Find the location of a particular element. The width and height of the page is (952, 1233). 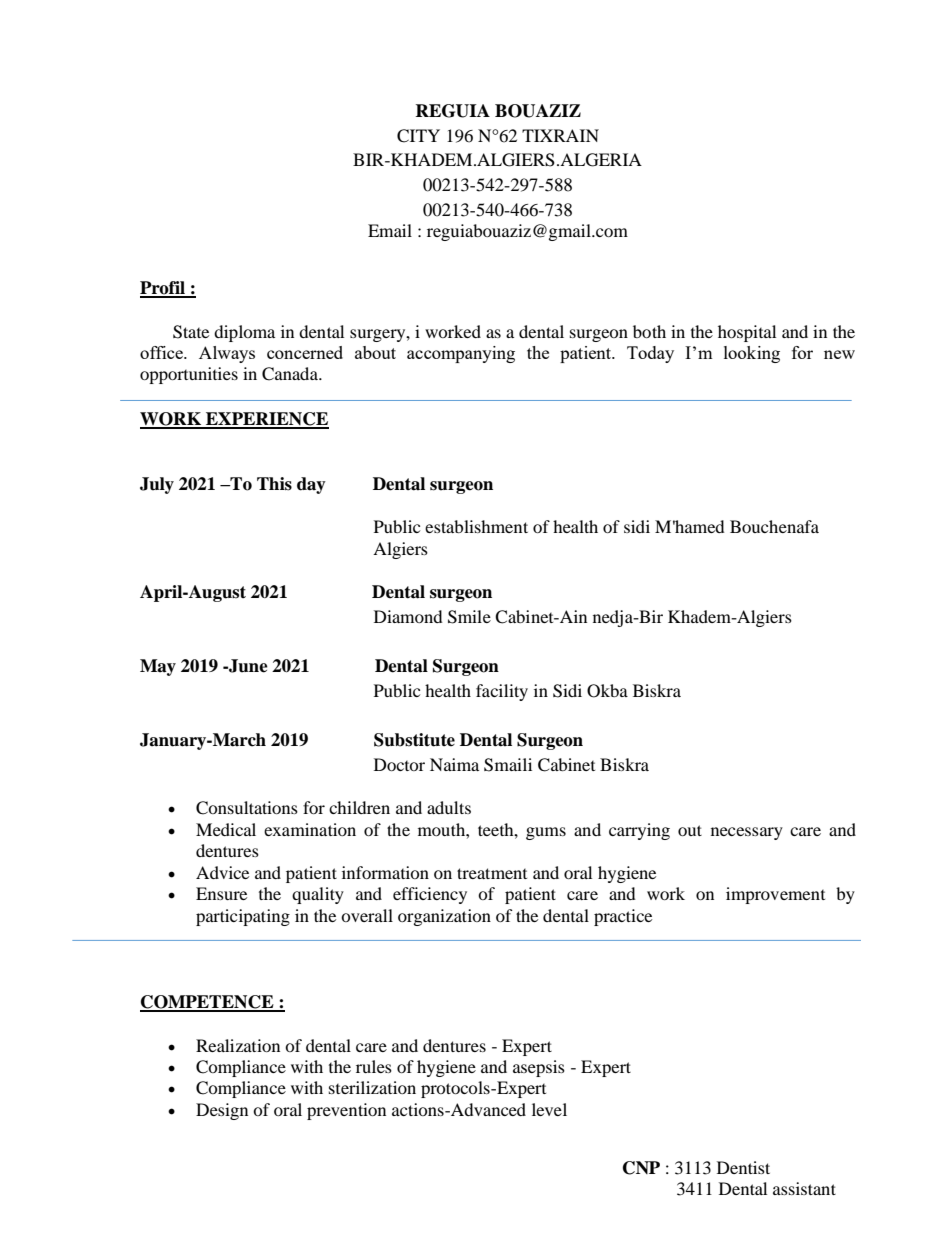

CITY is located at coordinates (418, 136).
